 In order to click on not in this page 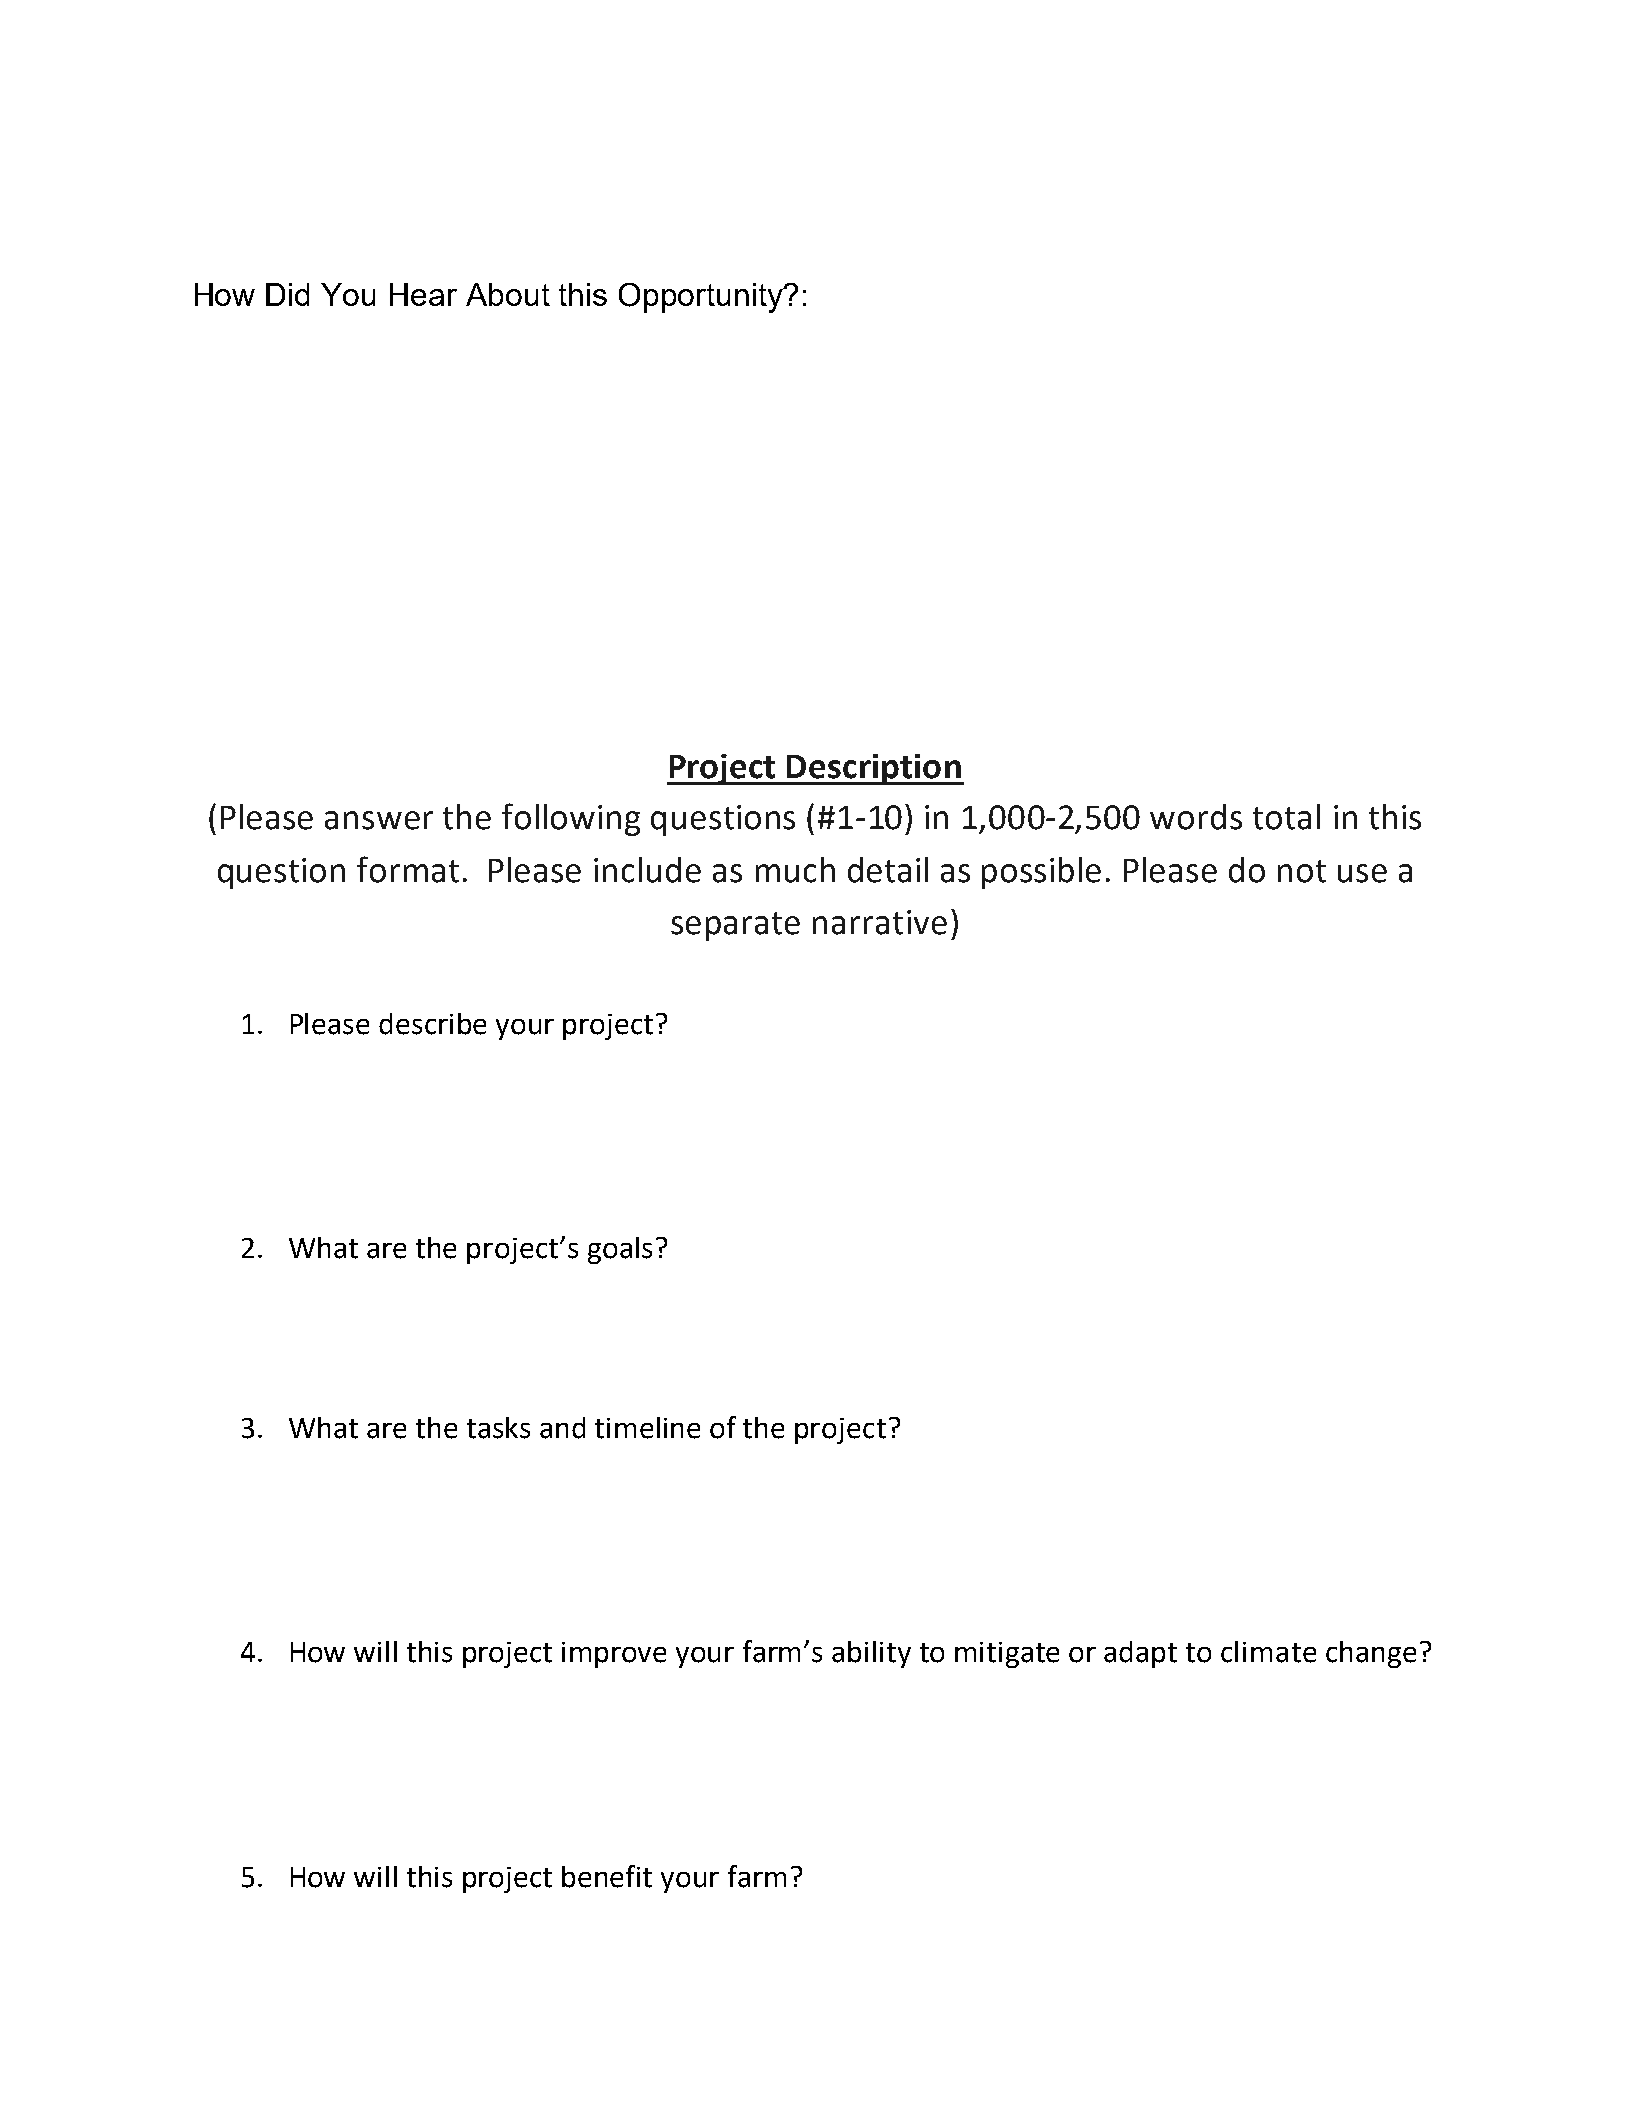, I will do `click(1302, 871)`.
